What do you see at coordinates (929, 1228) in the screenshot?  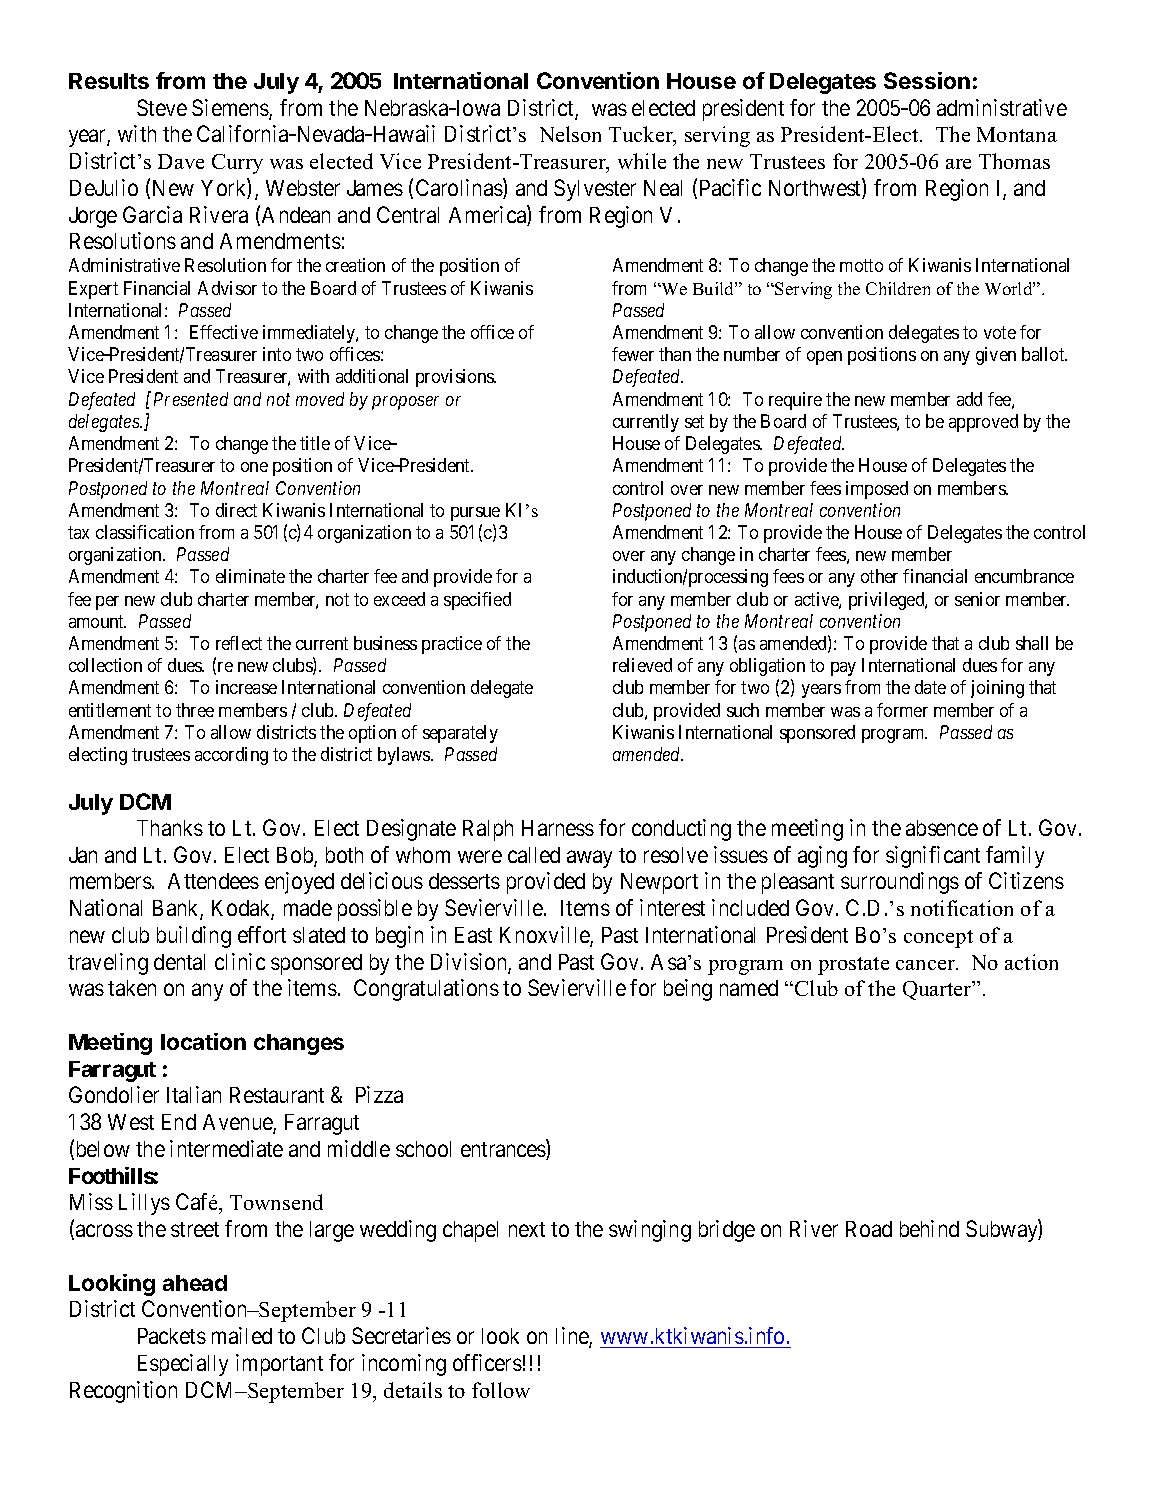 I see `behind` at bounding box center [929, 1228].
